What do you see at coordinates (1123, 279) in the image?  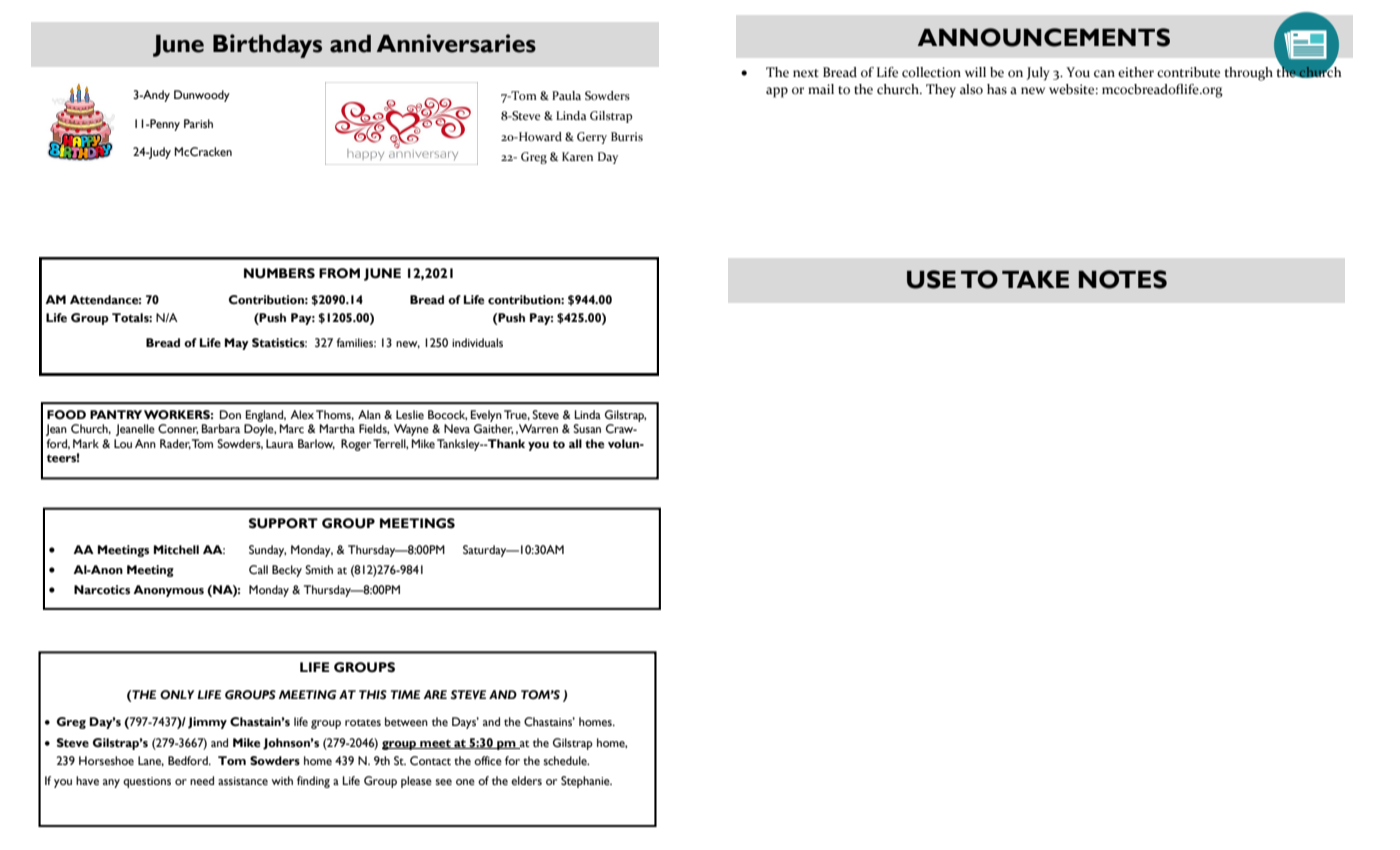 I see `NOTES` at bounding box center [1123, 279].
